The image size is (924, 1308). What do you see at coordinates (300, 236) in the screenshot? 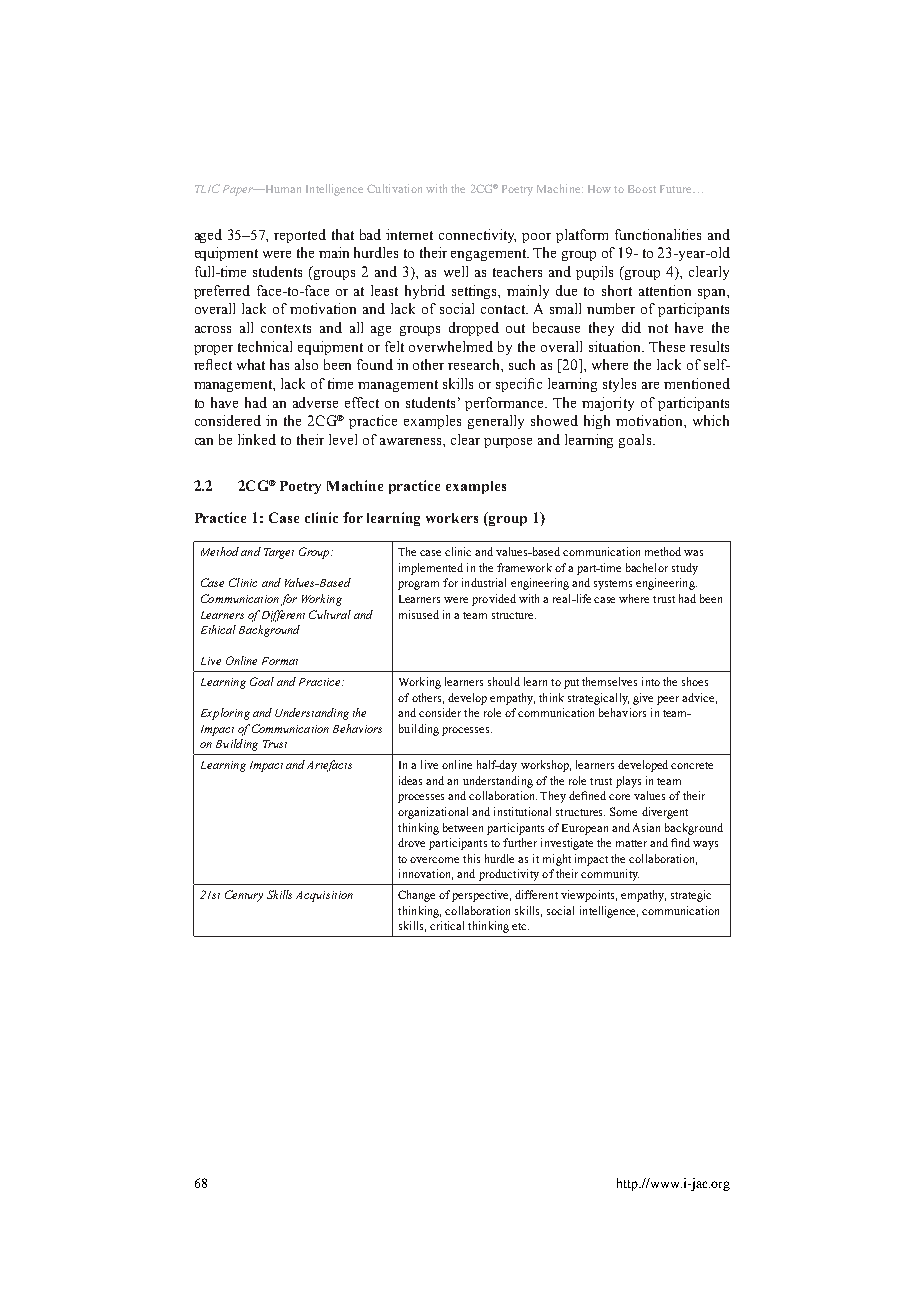
I see `reported` at bounding box center [300, 236].
